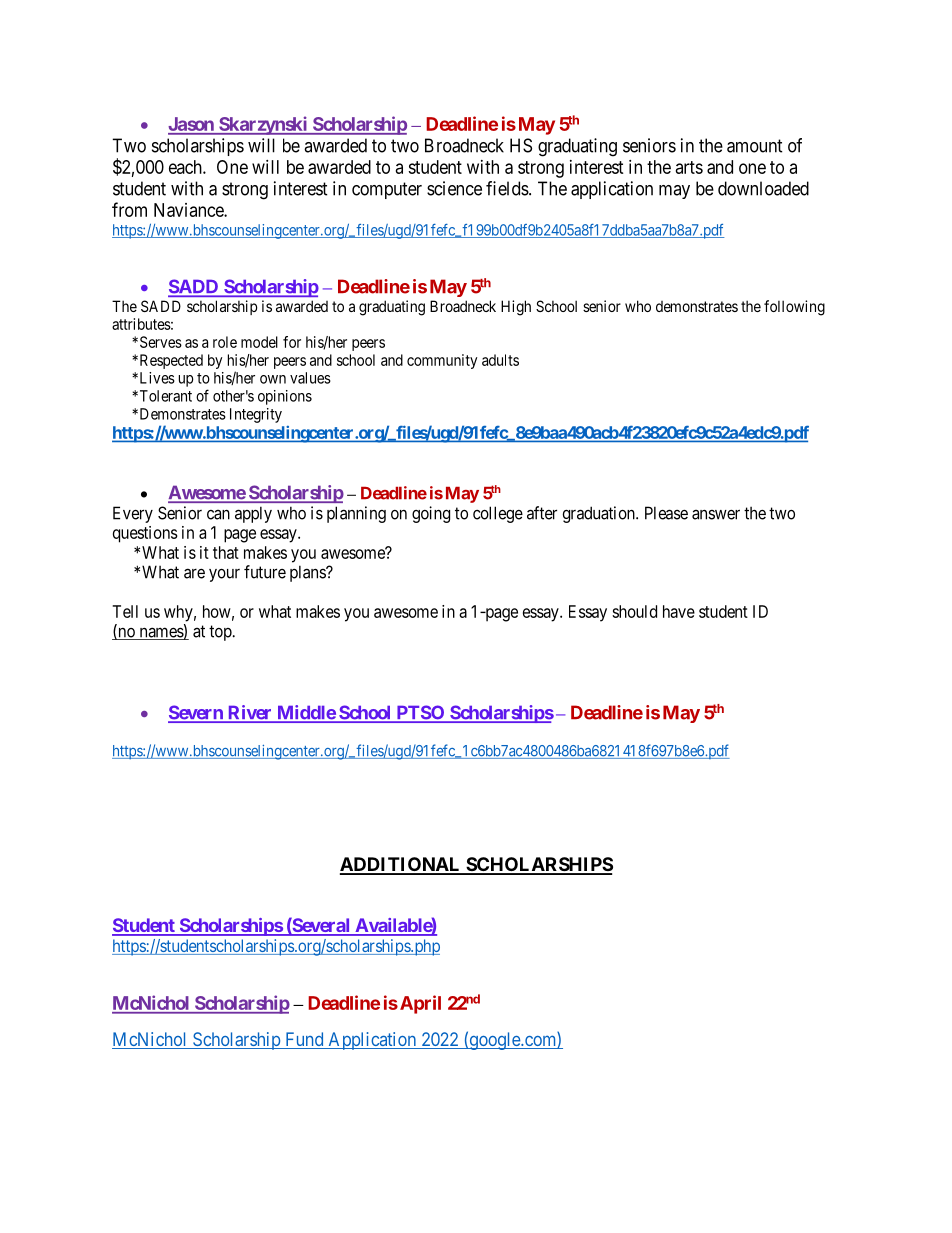  Describe the element at coordinates (194, 573) in the screenshot. I see `are` at that location.
